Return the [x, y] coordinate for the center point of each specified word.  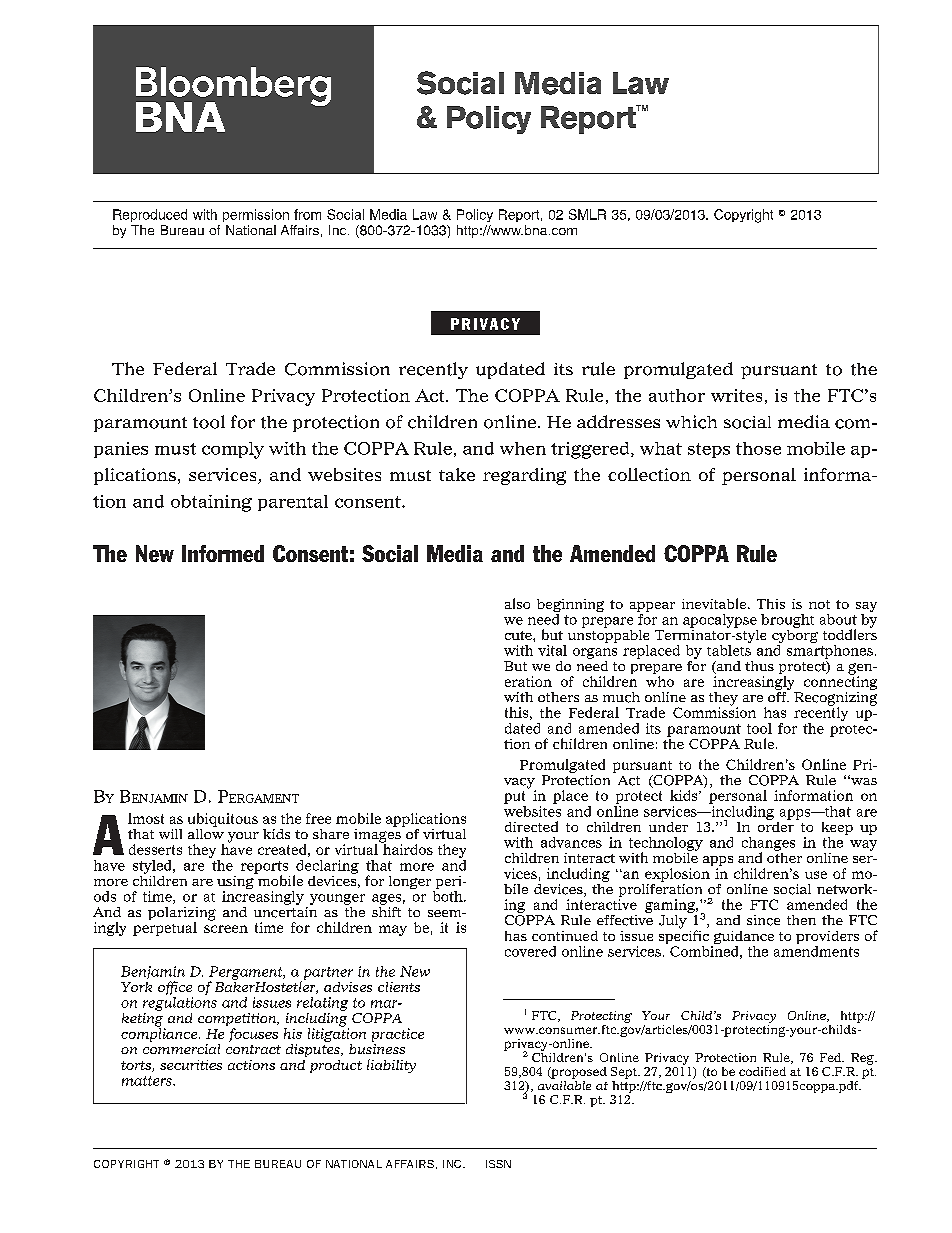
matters [148, 1081]
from [307, 214]
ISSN [498, 1164]
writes [736, 395]
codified [762, 1071]
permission [256, 215]
